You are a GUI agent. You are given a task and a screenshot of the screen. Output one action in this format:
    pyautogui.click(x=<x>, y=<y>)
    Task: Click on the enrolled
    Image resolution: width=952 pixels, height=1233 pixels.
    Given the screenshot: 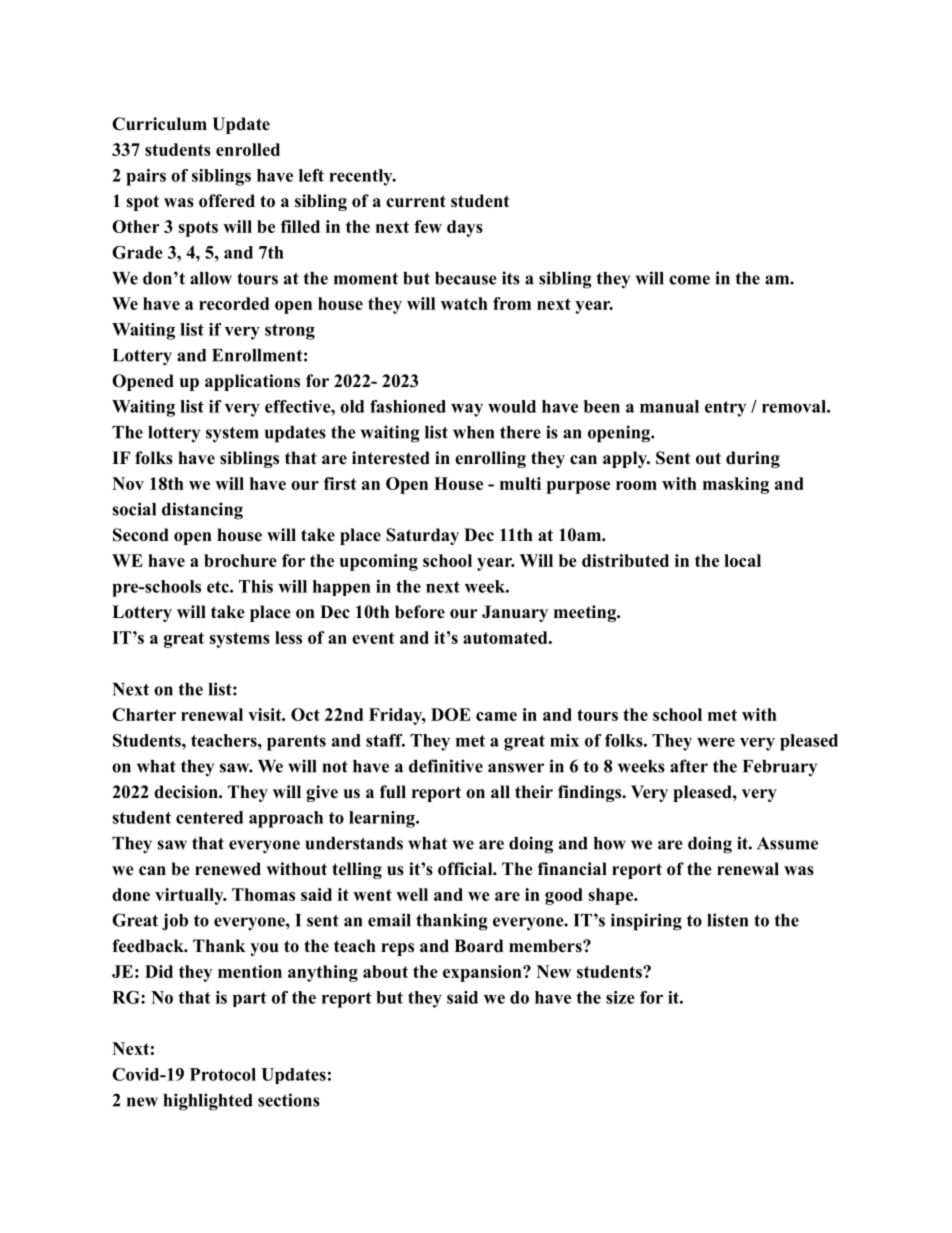 What is the action you would take?
    pyautogui.click(x=248, y=149)
